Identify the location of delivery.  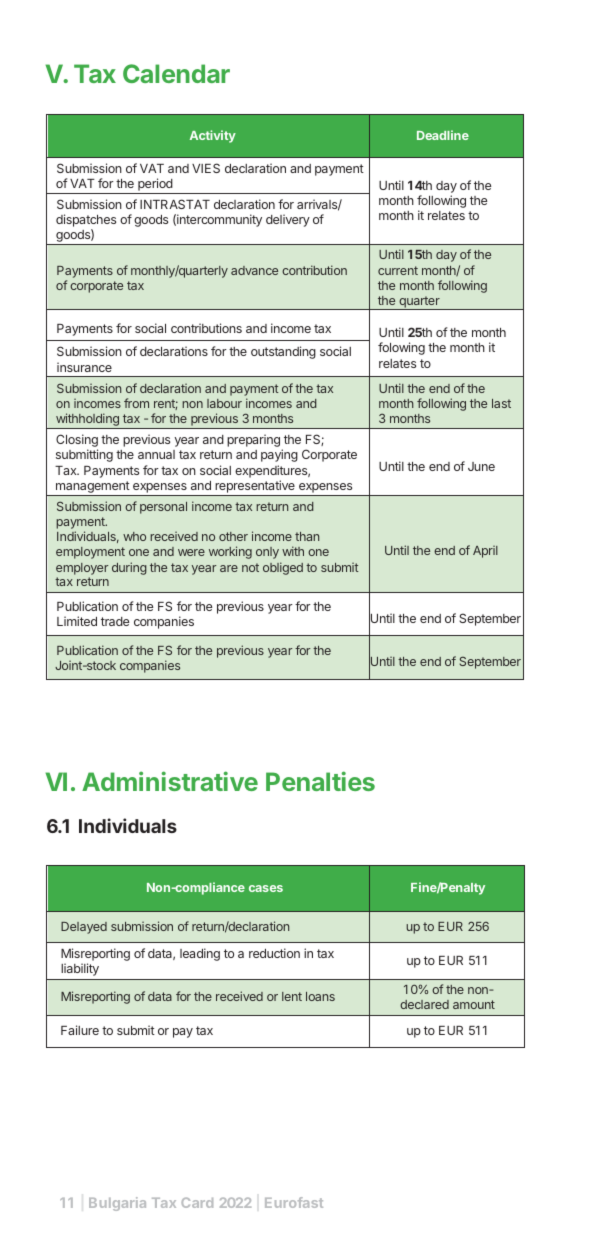
(288, 220).
